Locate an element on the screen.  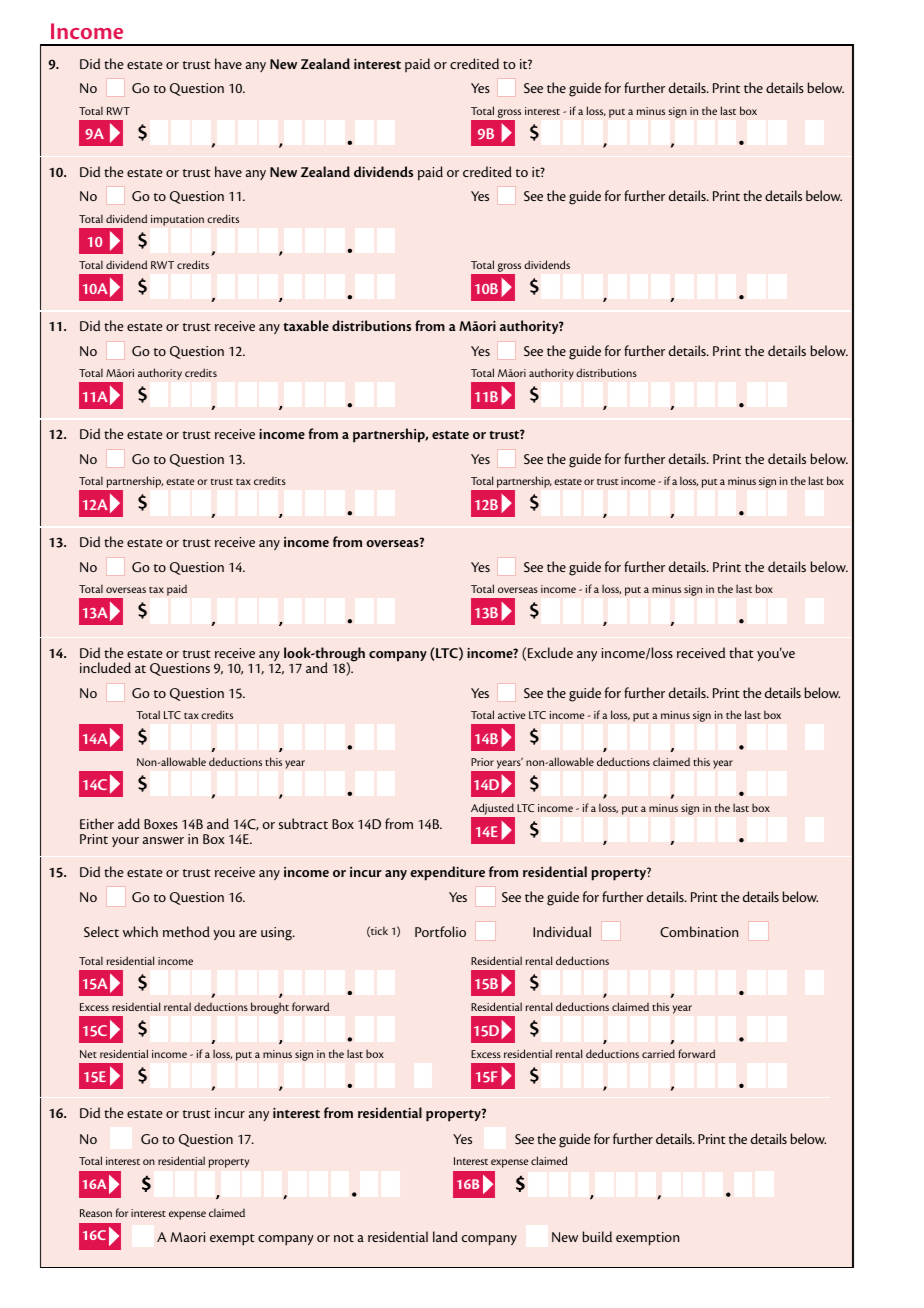
not is located at coordinates (344, 1238).
